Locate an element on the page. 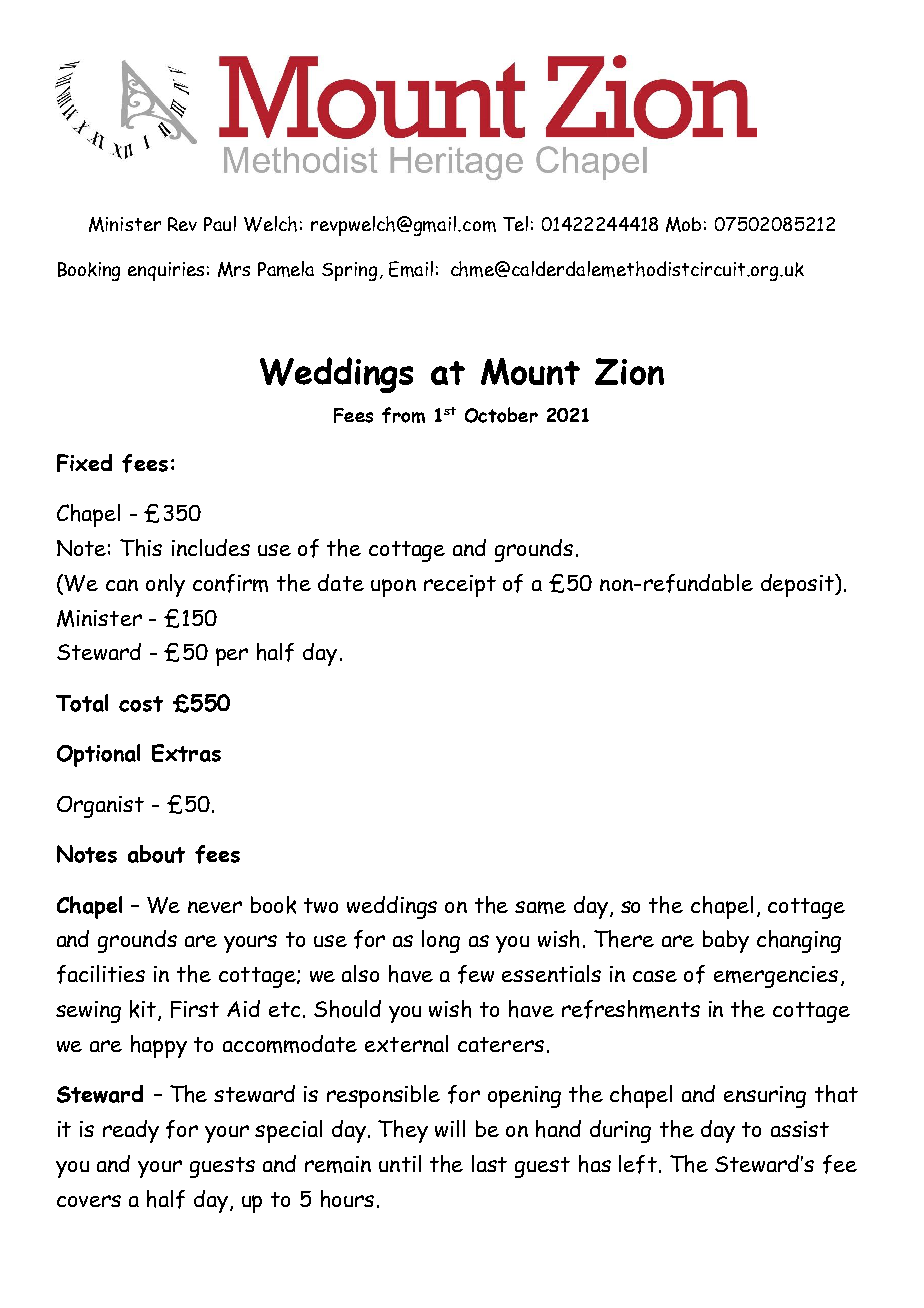 Image resolution: width=924 pixels, height=1308 pixels. Email is located at coordinates (411, 269).
